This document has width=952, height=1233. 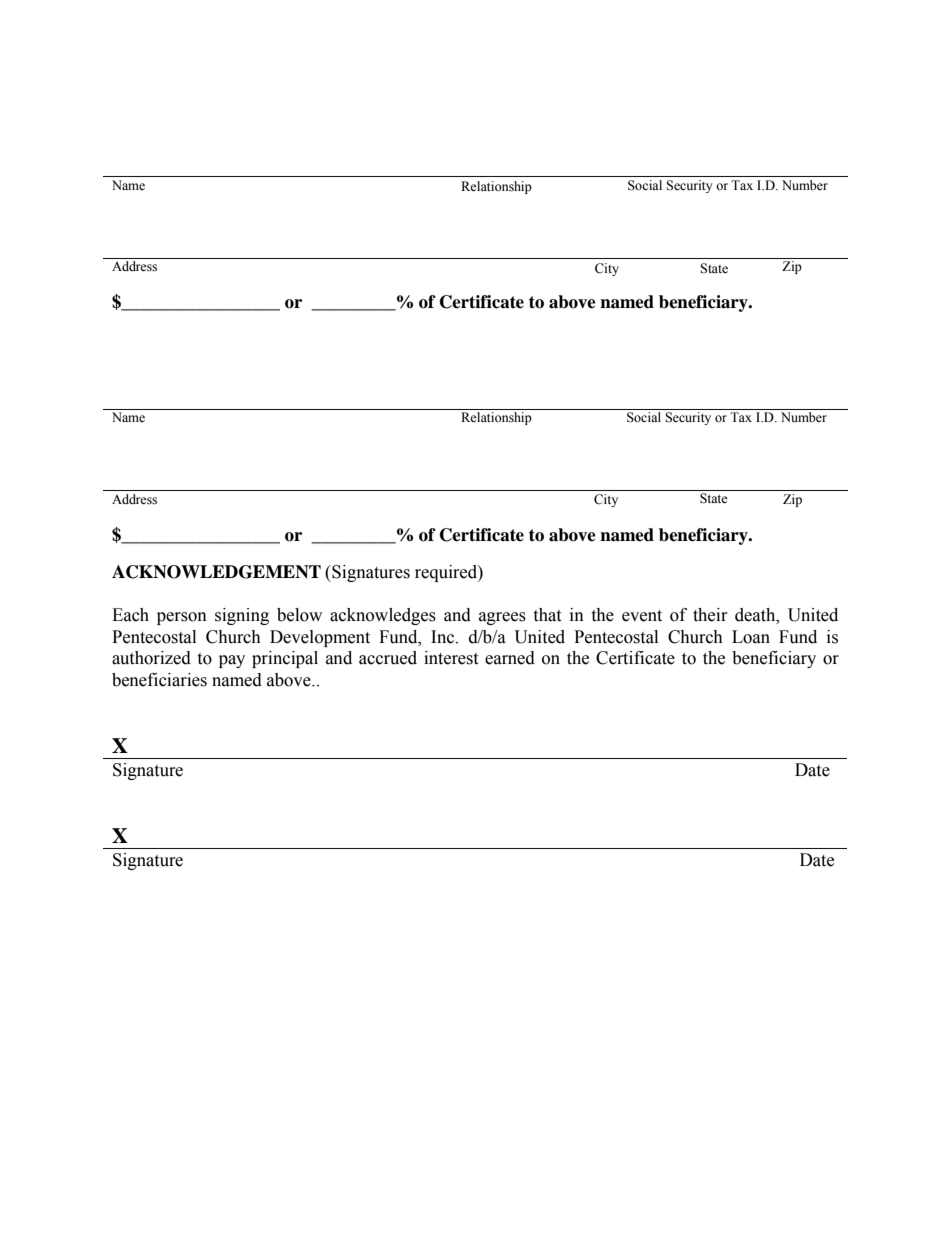 I want to click on event, so click(x=642, y=616).
